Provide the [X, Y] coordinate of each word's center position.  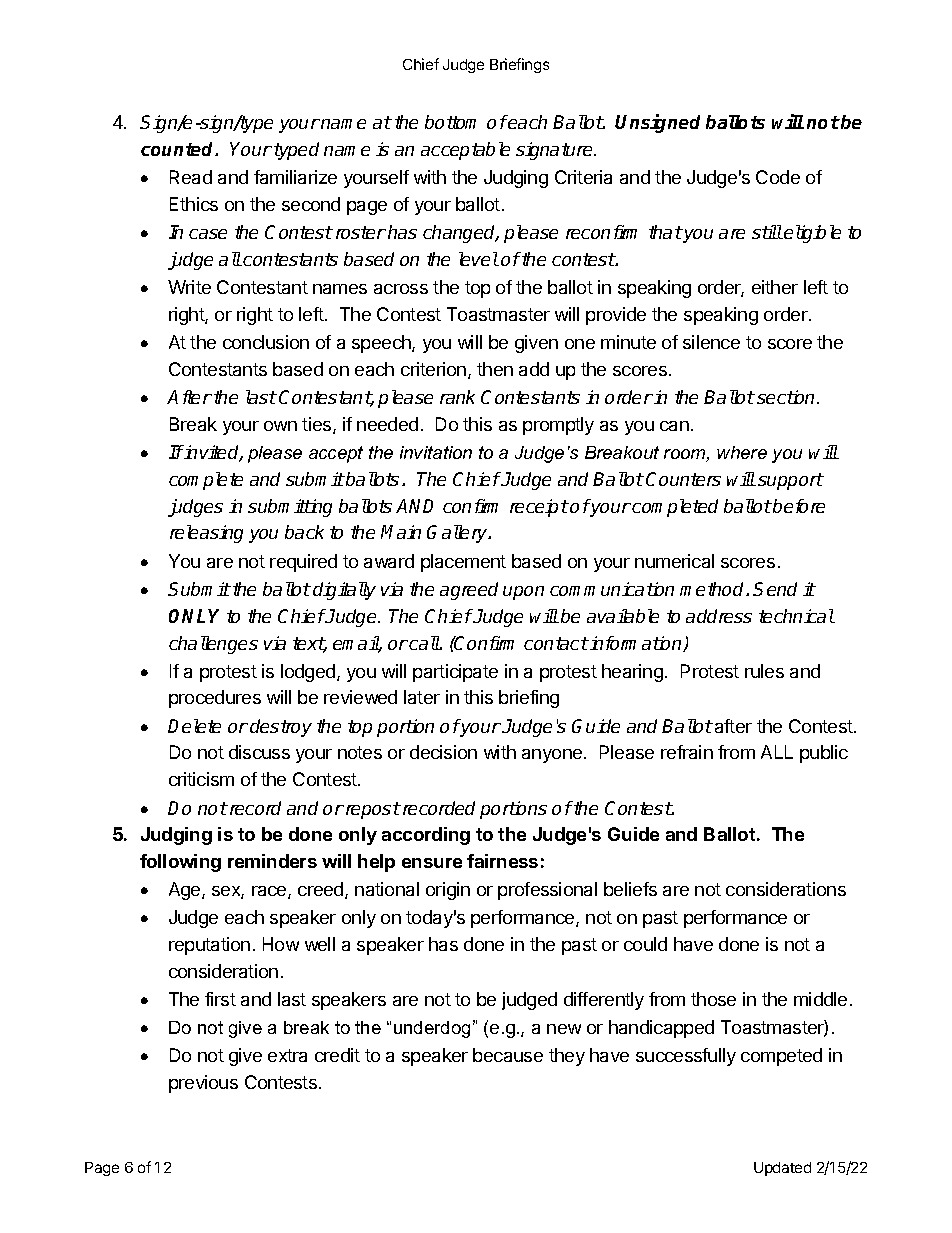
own [280, 426]
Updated [782, 1169]
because [508, 1055]
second [311, 204]
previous [203, 1084]
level [479, 259]
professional [547, 891]
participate [455, 673]
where [742, 452]
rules [764, 671]
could [645, 944]
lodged [309, 673]
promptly [558, 426]
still [767, 232]
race [270, 892]
